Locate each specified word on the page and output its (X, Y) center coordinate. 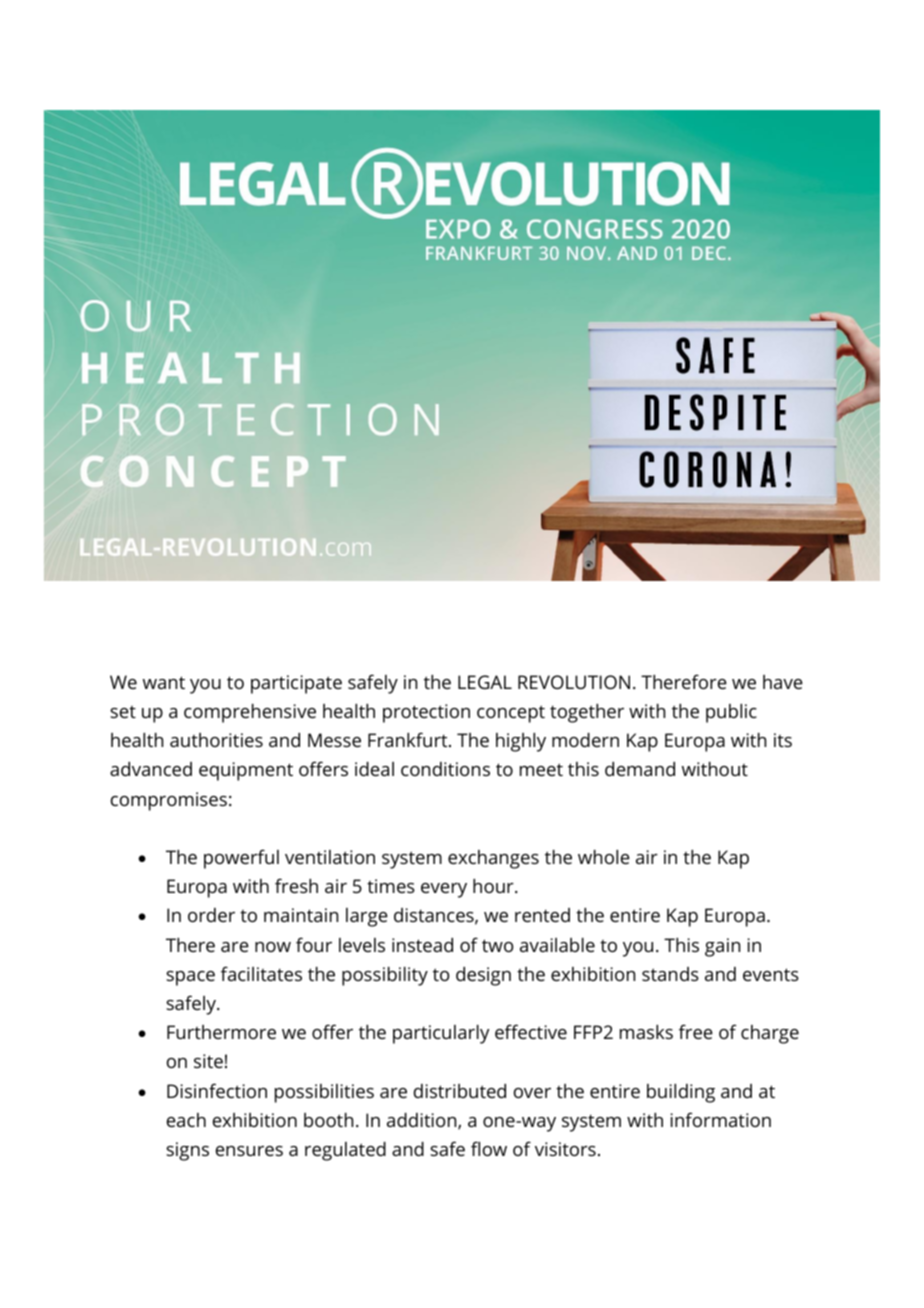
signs (187, 1151)
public (731, 713)
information (720, 1119)
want (164, 682)
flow (489, 1148)
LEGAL (485, 682)
